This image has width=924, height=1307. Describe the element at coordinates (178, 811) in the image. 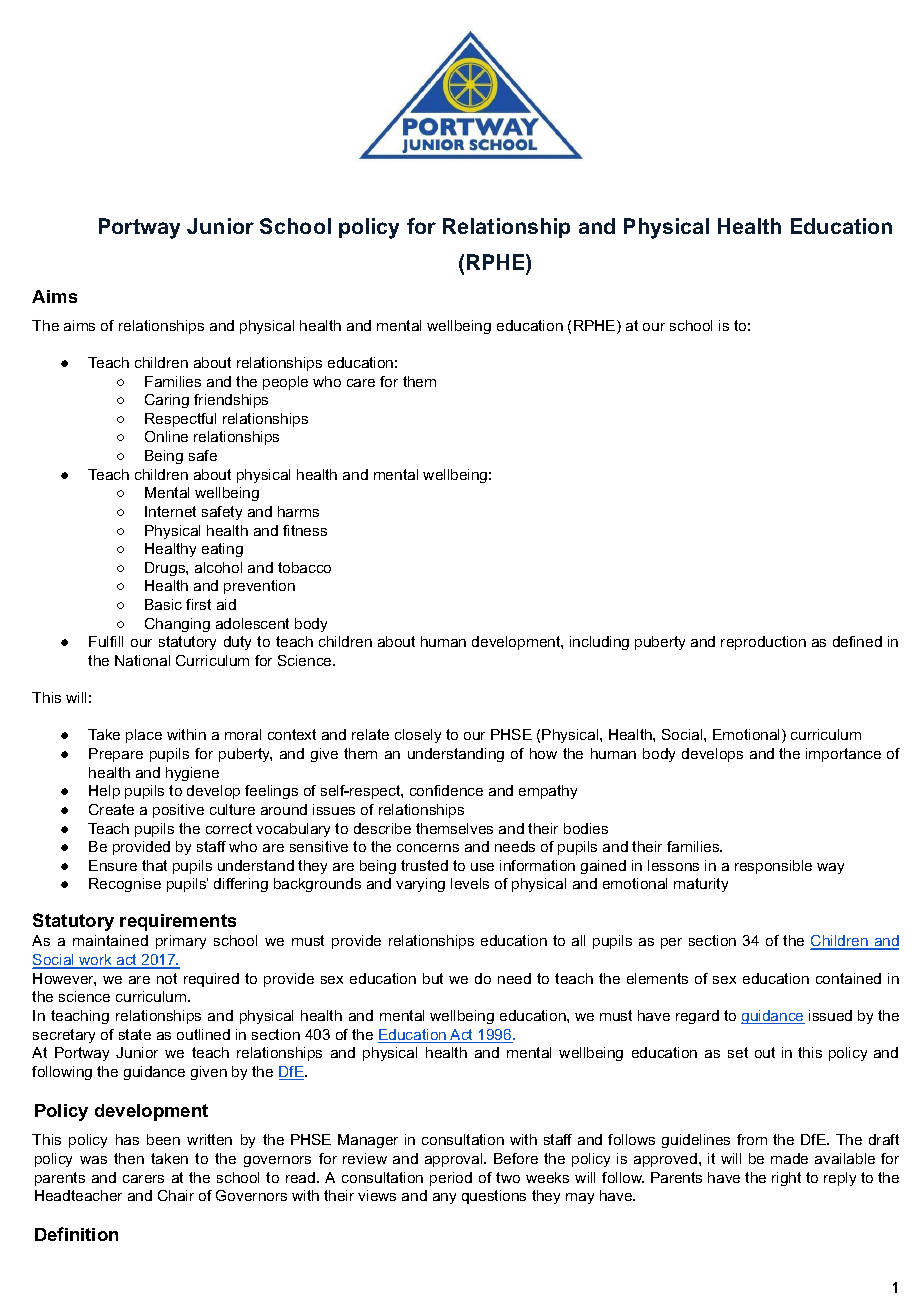

I see `positive` at that location.
